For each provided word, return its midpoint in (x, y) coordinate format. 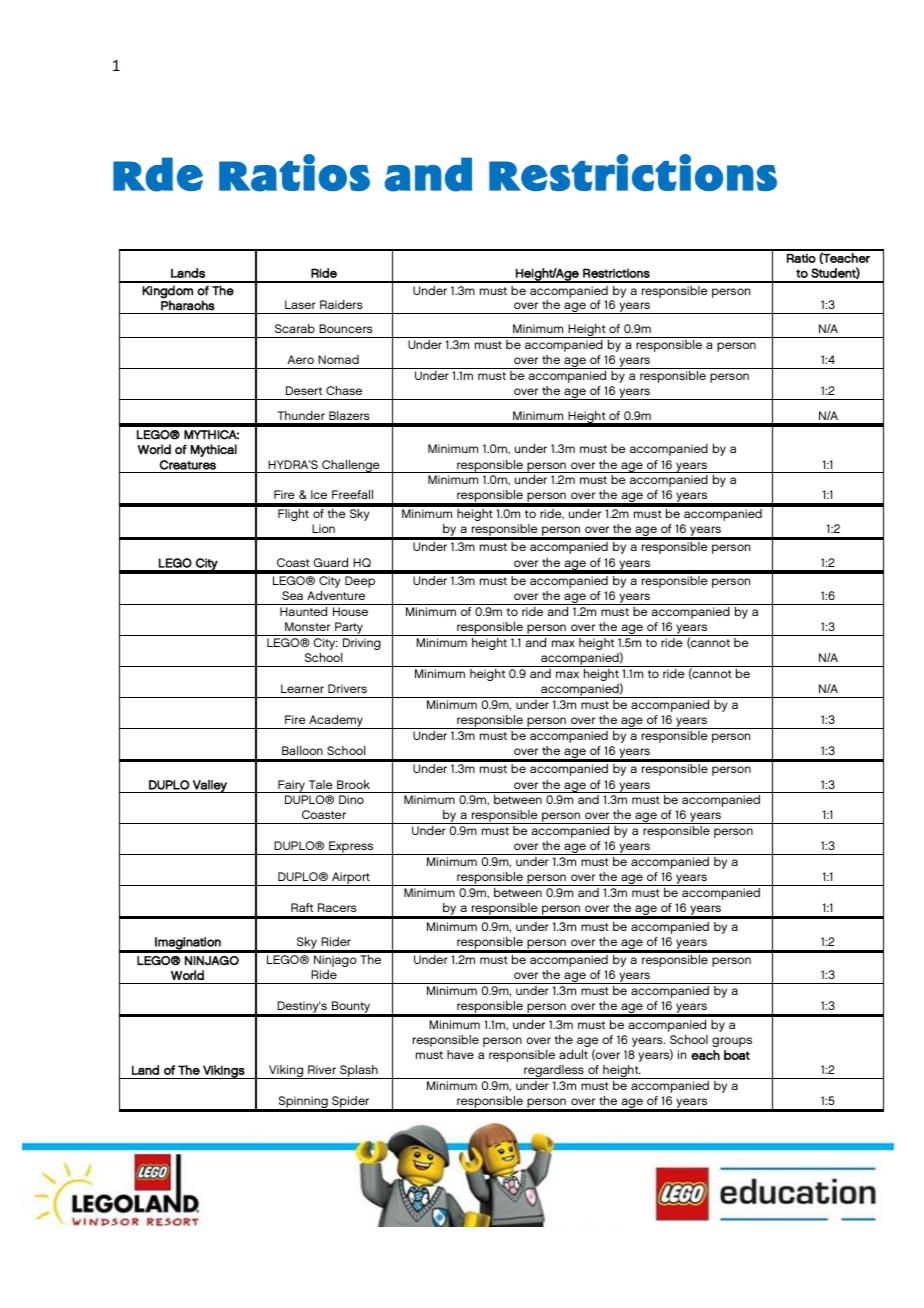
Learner (302, 688)
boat (737, 1055)
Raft (302, 907)
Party (349, 629)
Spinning (303, 1103)
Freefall (352, 494)
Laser (300, 304)
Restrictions (616, 273)
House (350, 611)
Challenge (351, 466)
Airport (351, 879)
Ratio (801, 258)
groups (732, 1042)
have (460, 1054)
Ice (319, 494)
